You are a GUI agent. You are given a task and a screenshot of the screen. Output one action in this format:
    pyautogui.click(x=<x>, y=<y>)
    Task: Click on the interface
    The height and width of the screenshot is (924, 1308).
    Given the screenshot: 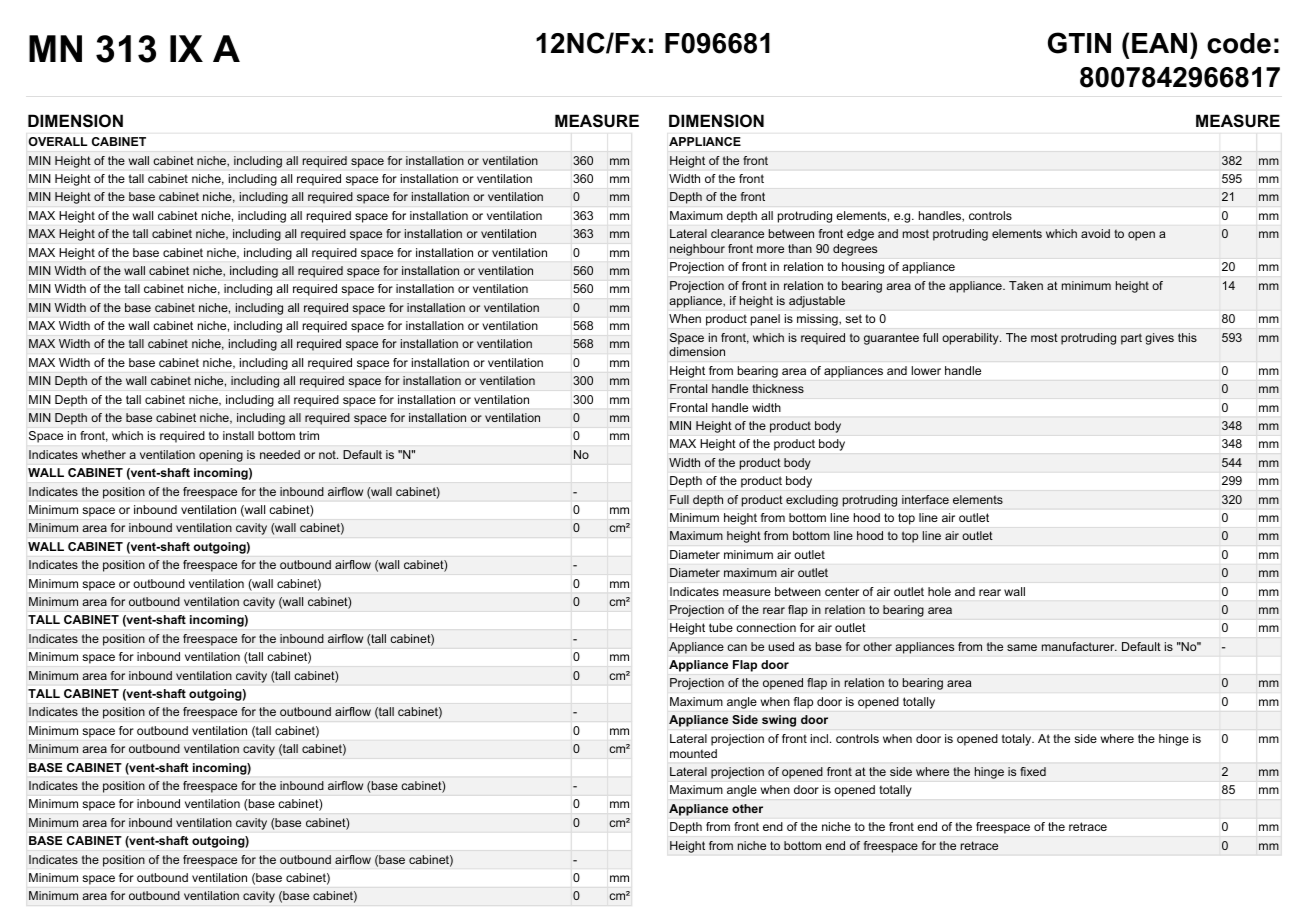 What is the action you would take?
    pyautogui.click(x=925, y=499)
